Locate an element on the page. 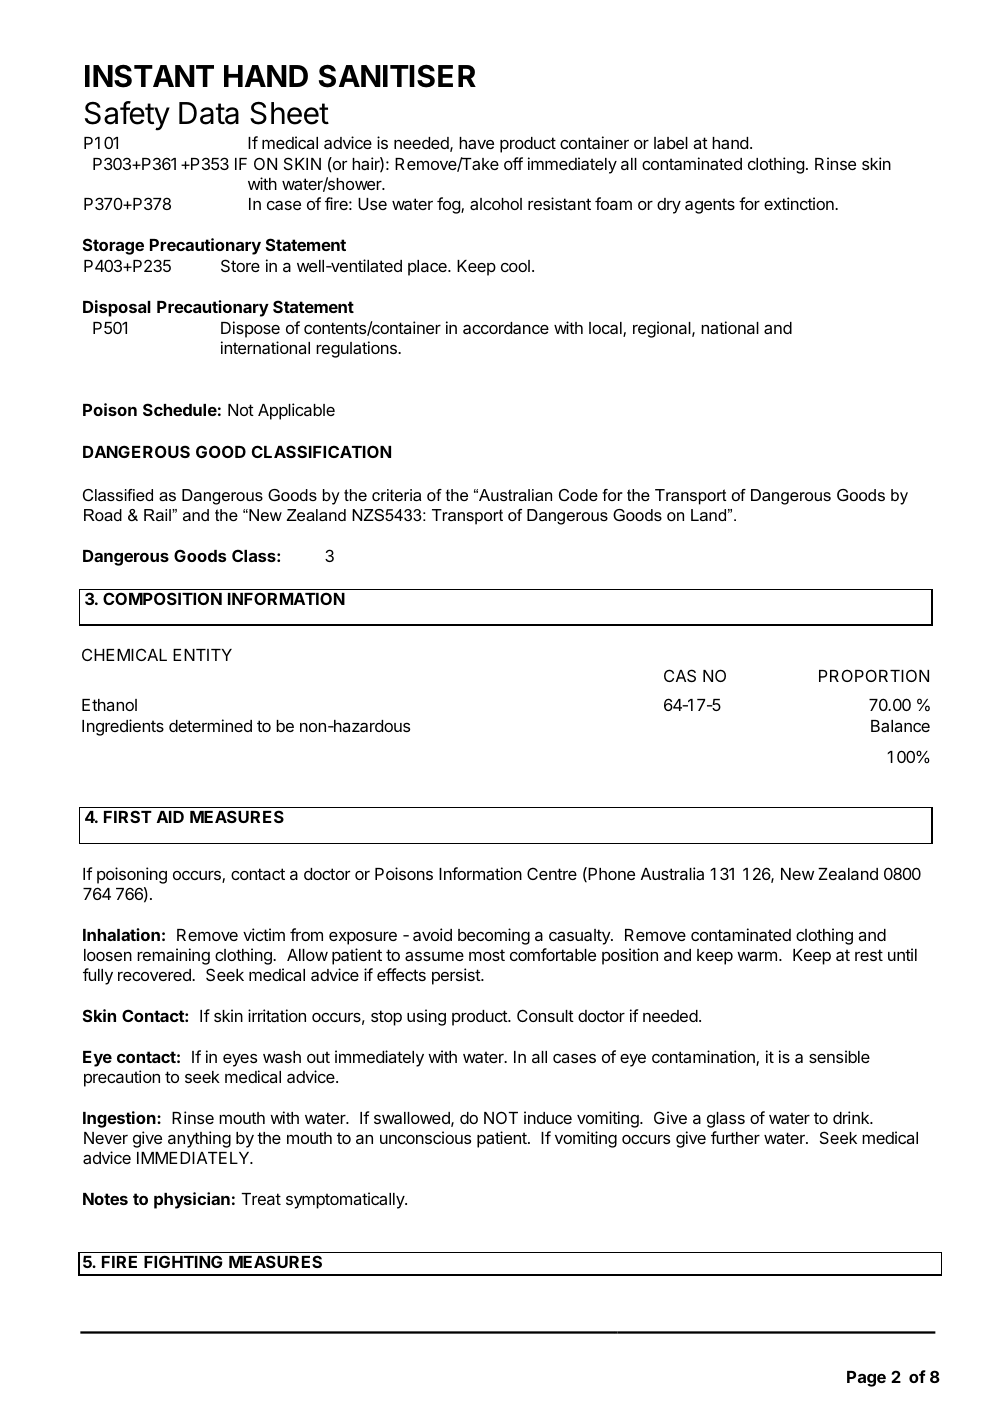  eyes is located at coordinates (240, 1060).
